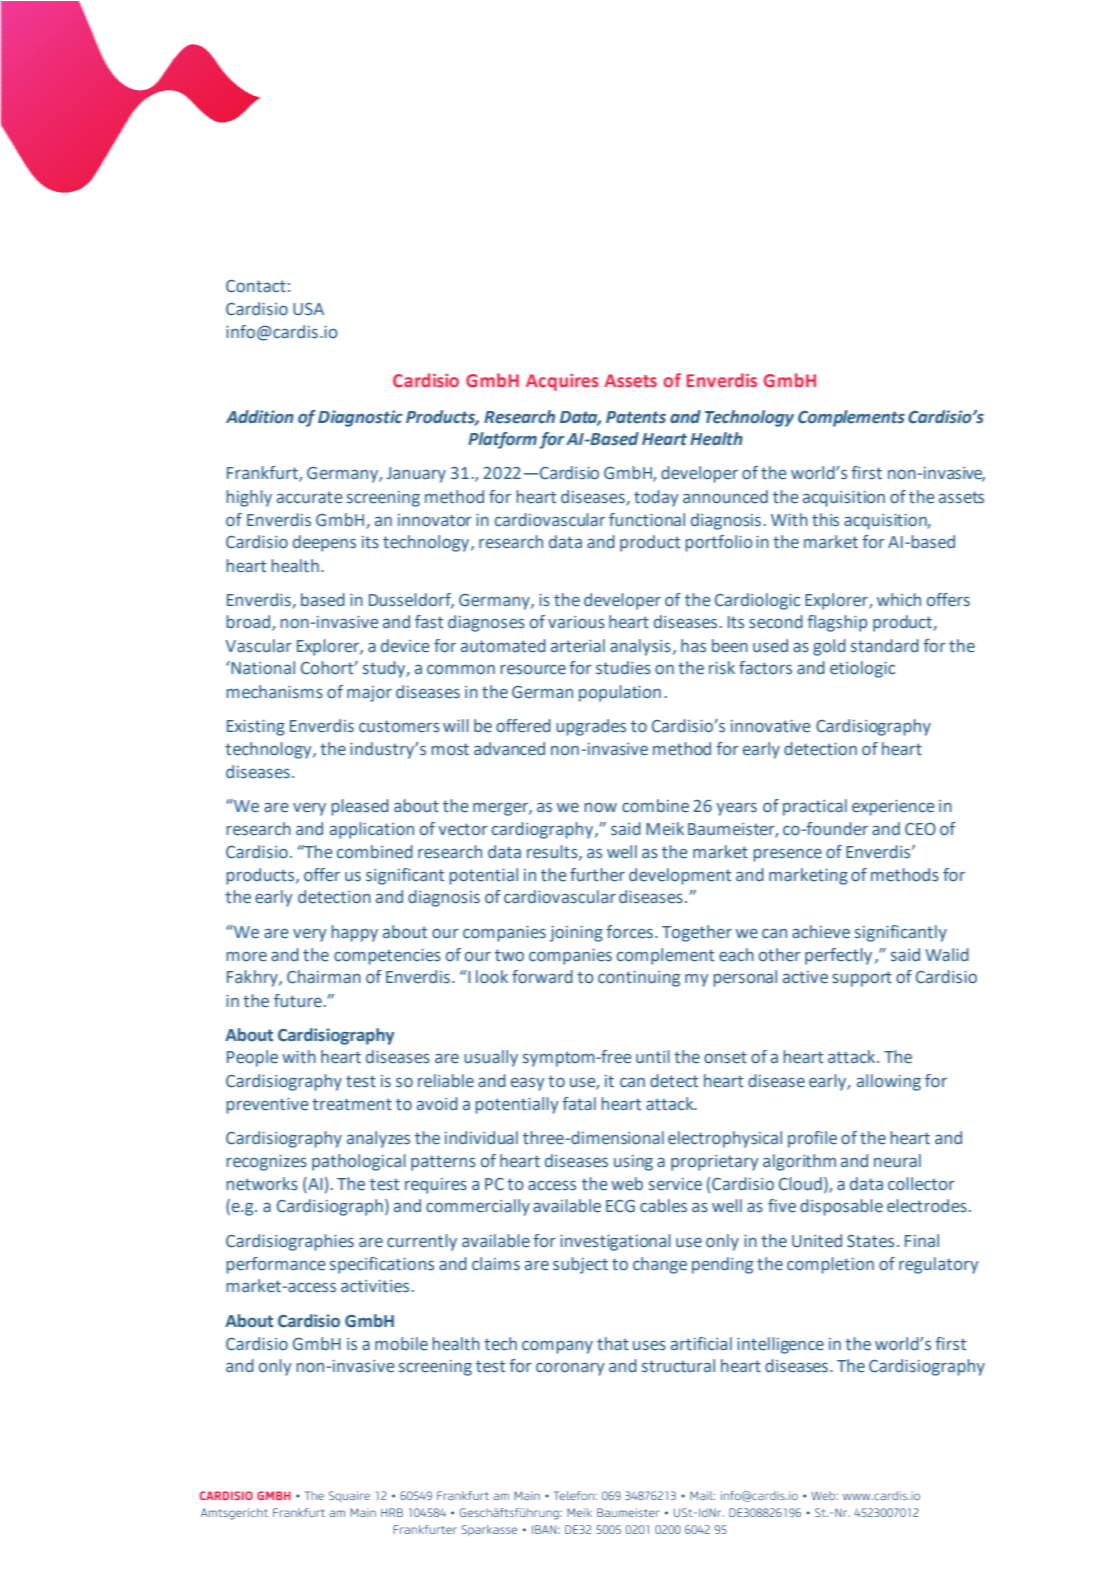 The height and width of the screenshot is (1580, 1118). What do you see at coordinates (401, 1344) in the screenshot?
I see `mobile` at bounding box center [401, 1344].
